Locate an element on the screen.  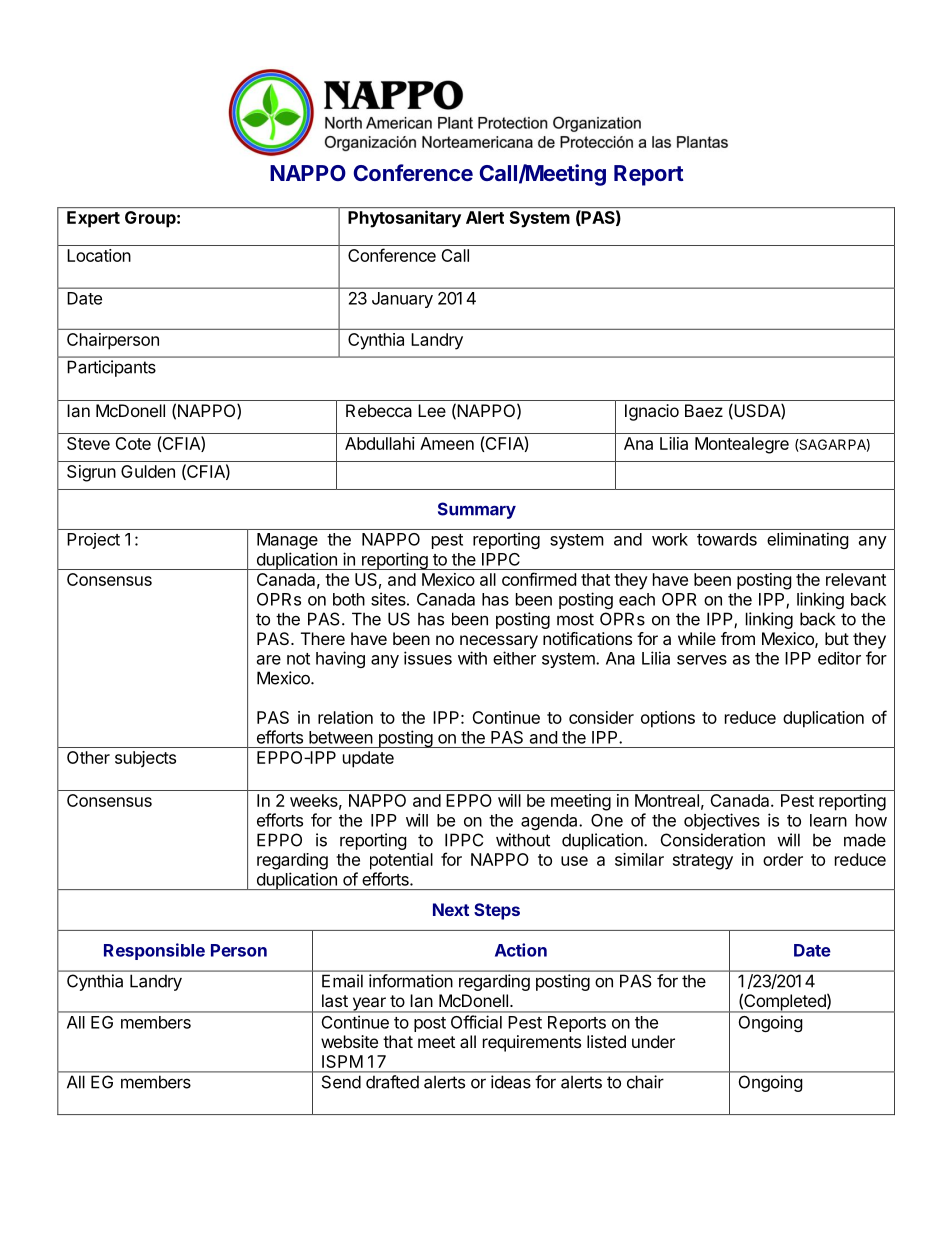
Ameen is located at coordinates (447, 443).
